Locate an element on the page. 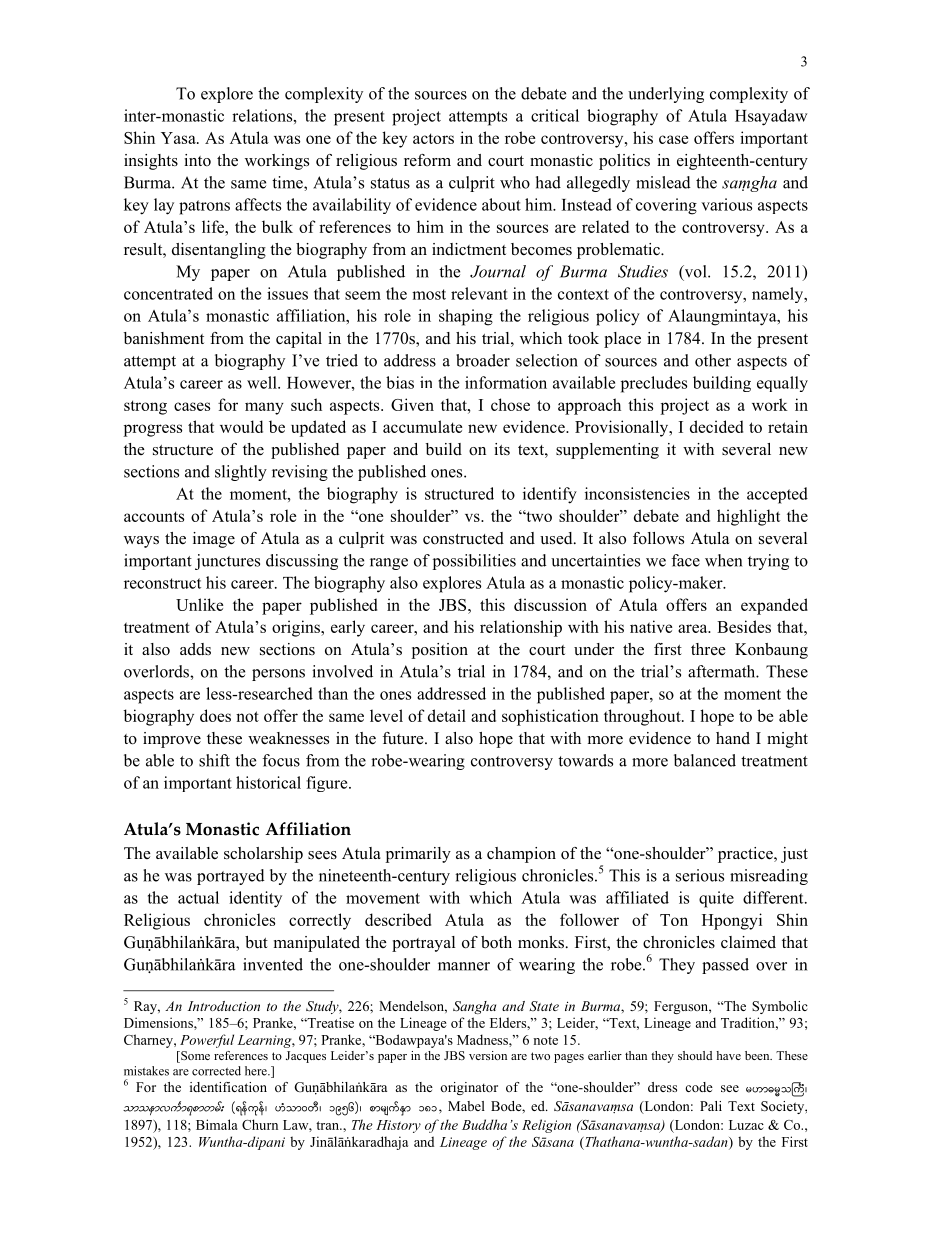  into is located at coordinates (197, 160).
